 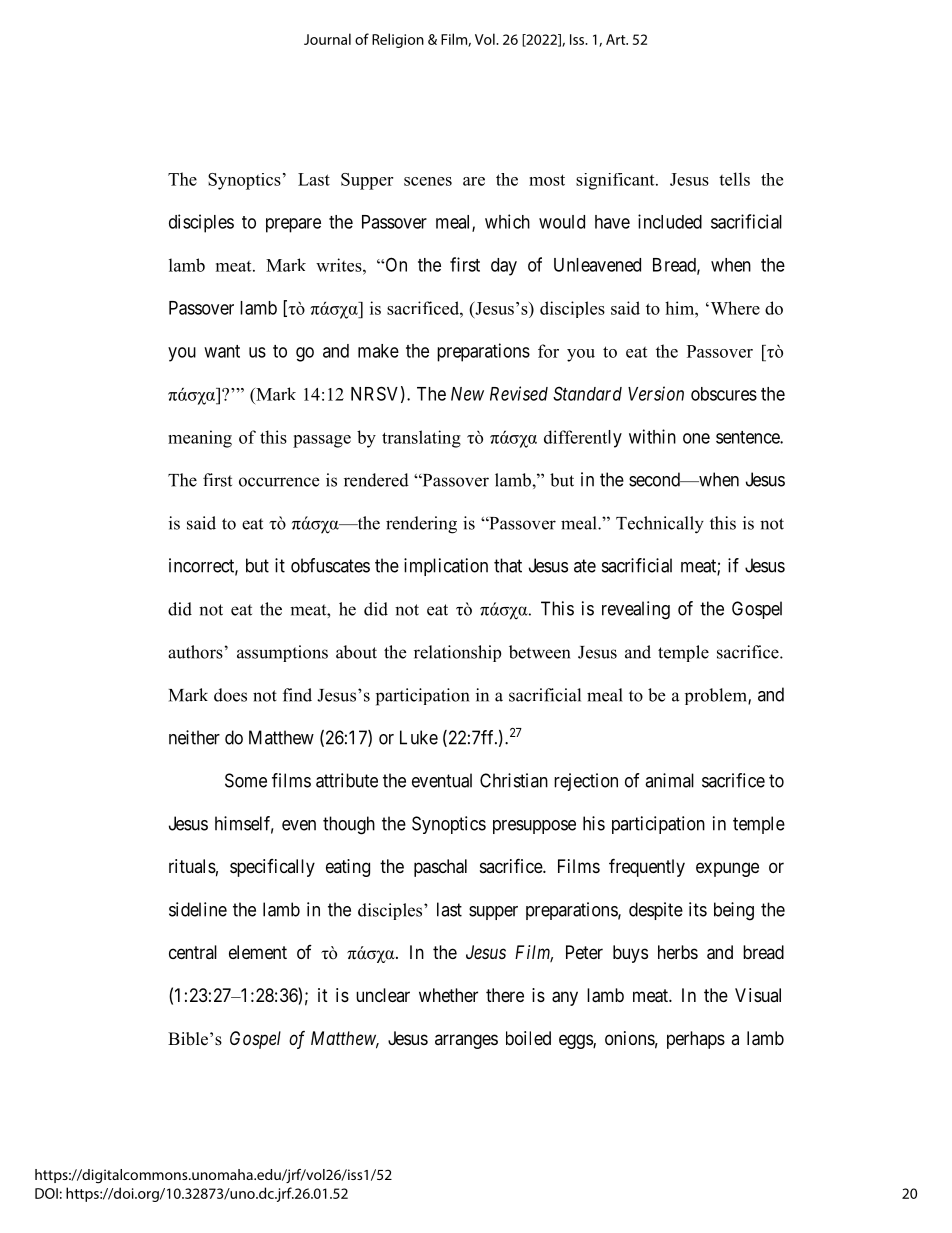 I want to click on implication, so click(x=446, y=567).
